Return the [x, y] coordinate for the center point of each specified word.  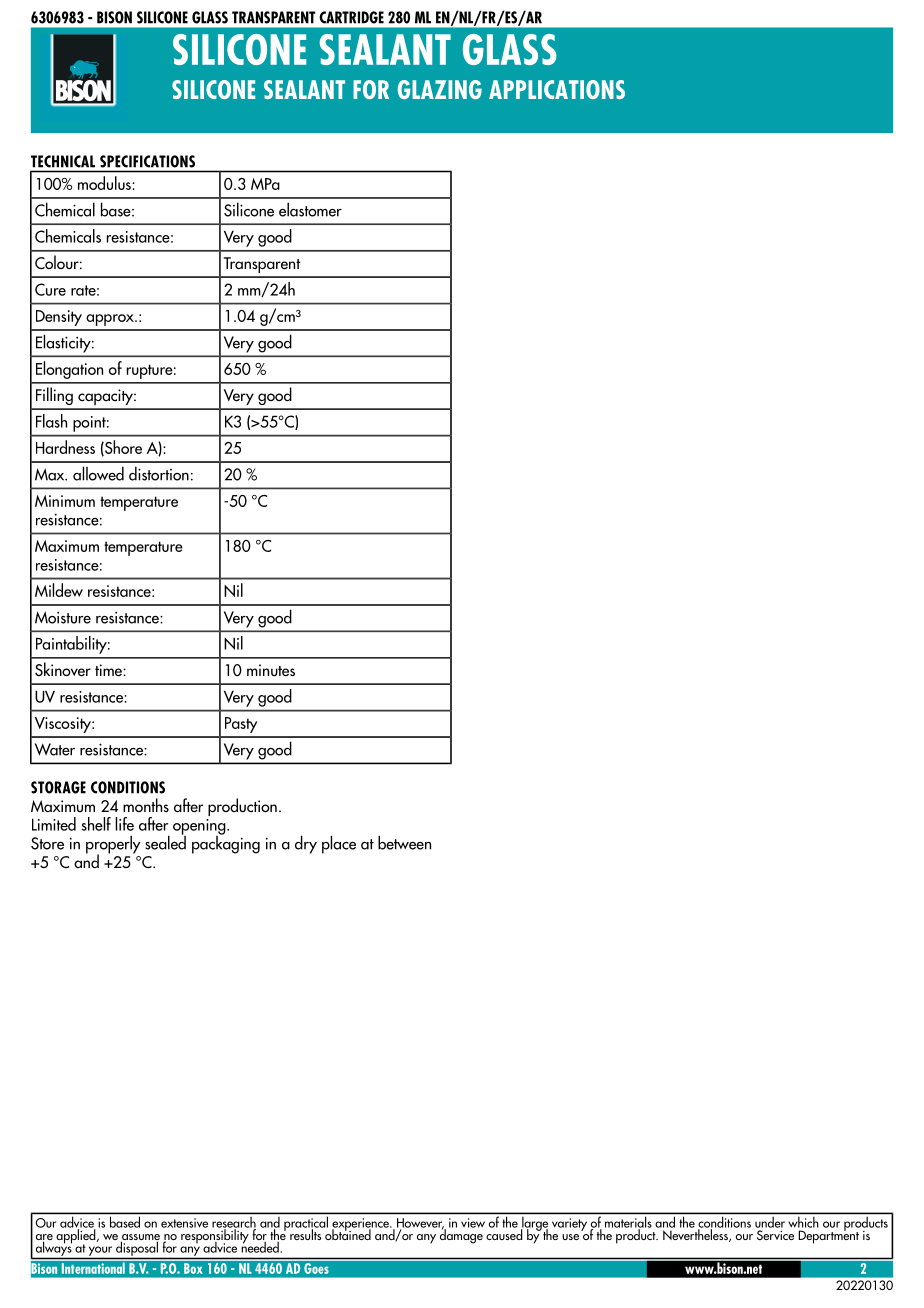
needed [259, 1246]
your [100, 1251]
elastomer [310, 209]
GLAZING [440, 89]
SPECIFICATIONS [147, 161]
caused [505, 1233]
